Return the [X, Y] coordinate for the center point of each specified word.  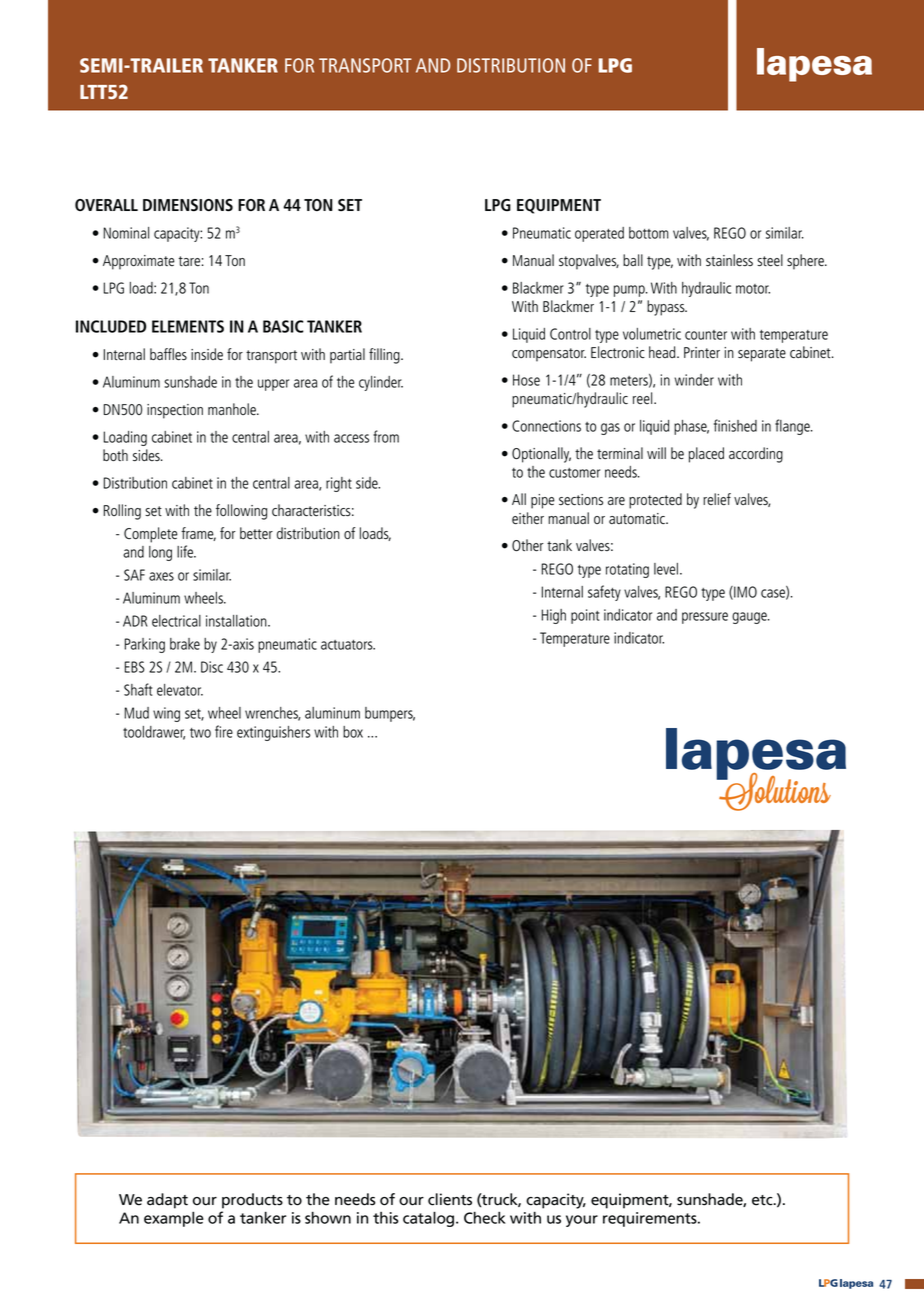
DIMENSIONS [188, 205]
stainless [729, 260]
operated [599, 234]
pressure [705, 618]
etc [763, 1200]
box [353, 732]
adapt [167, 1201]
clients [450, 1199]
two [200, 733]
